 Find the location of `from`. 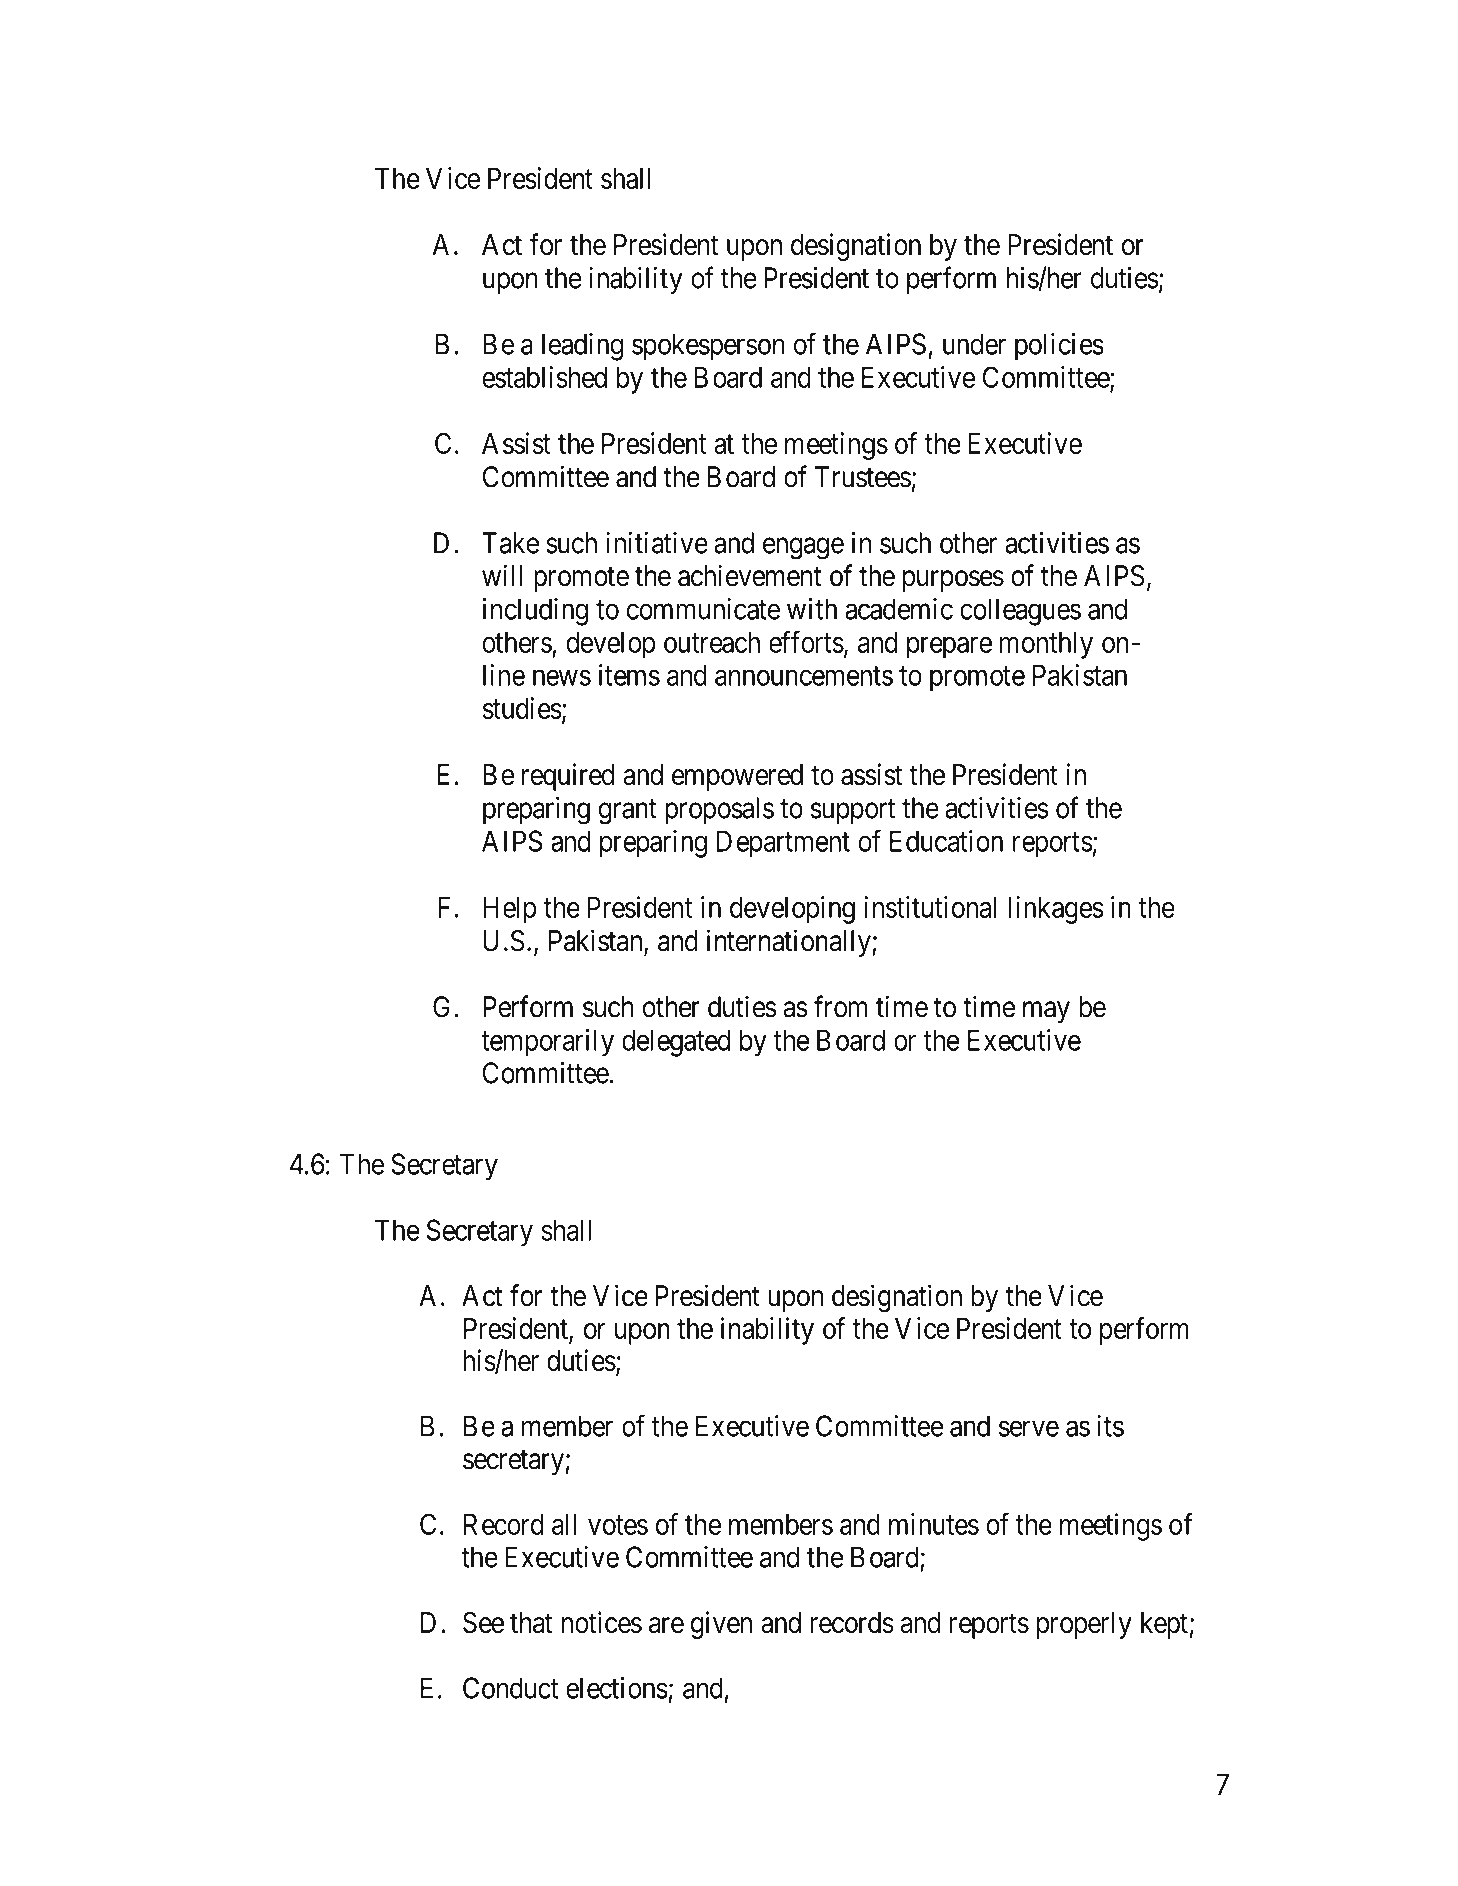

from is located at coordinates (840, 1006).
